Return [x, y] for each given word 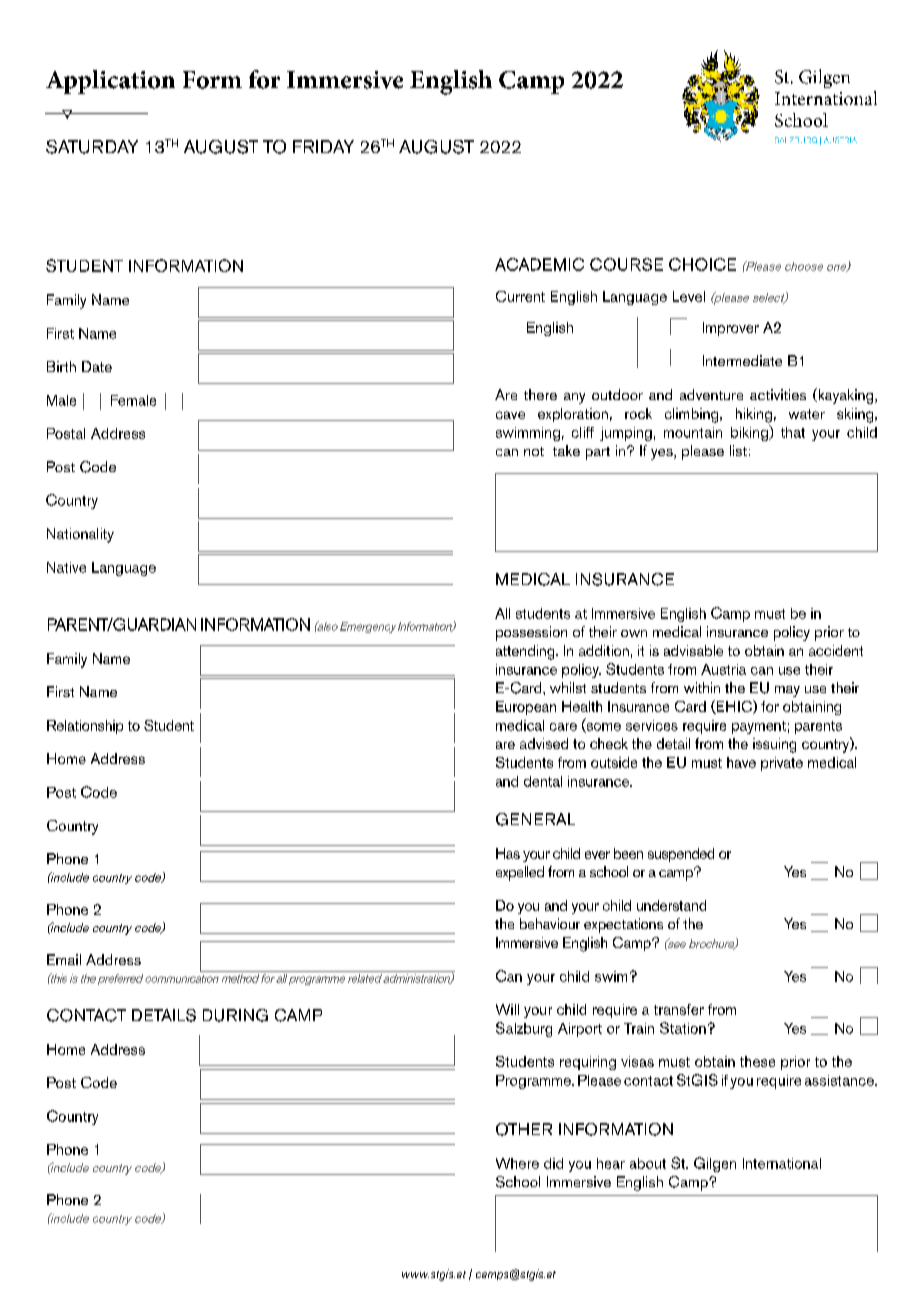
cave [510, 415]
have [741, 762]
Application [110, 82]
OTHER [524, 1129]
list [738, 450]
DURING [235, 1015]
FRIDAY [323, 146]
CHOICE [702, 264]
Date [97, 366]
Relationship [85, 727]
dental [543, 781]
